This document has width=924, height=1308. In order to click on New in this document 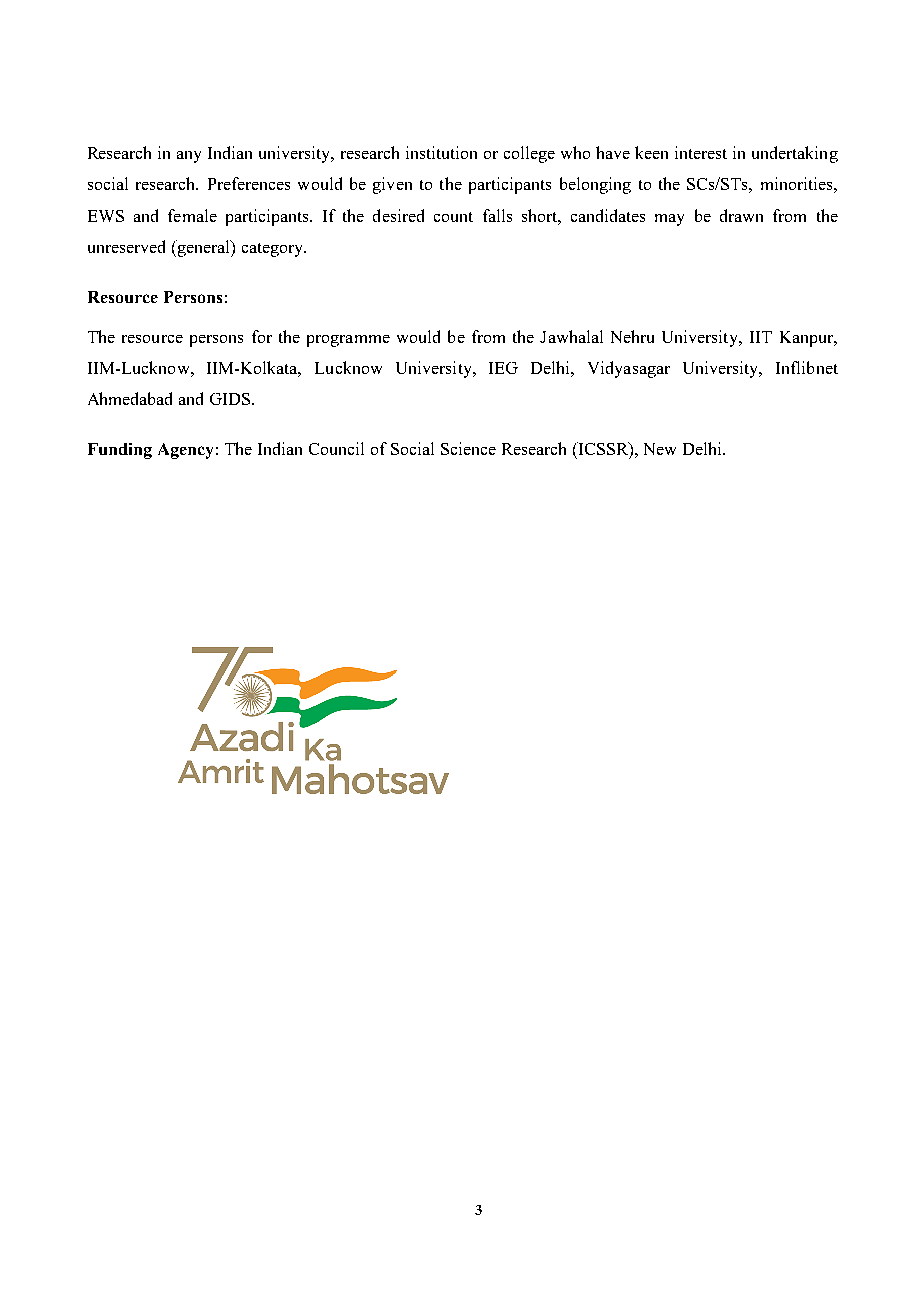, I will do `click(660, 449)`.
